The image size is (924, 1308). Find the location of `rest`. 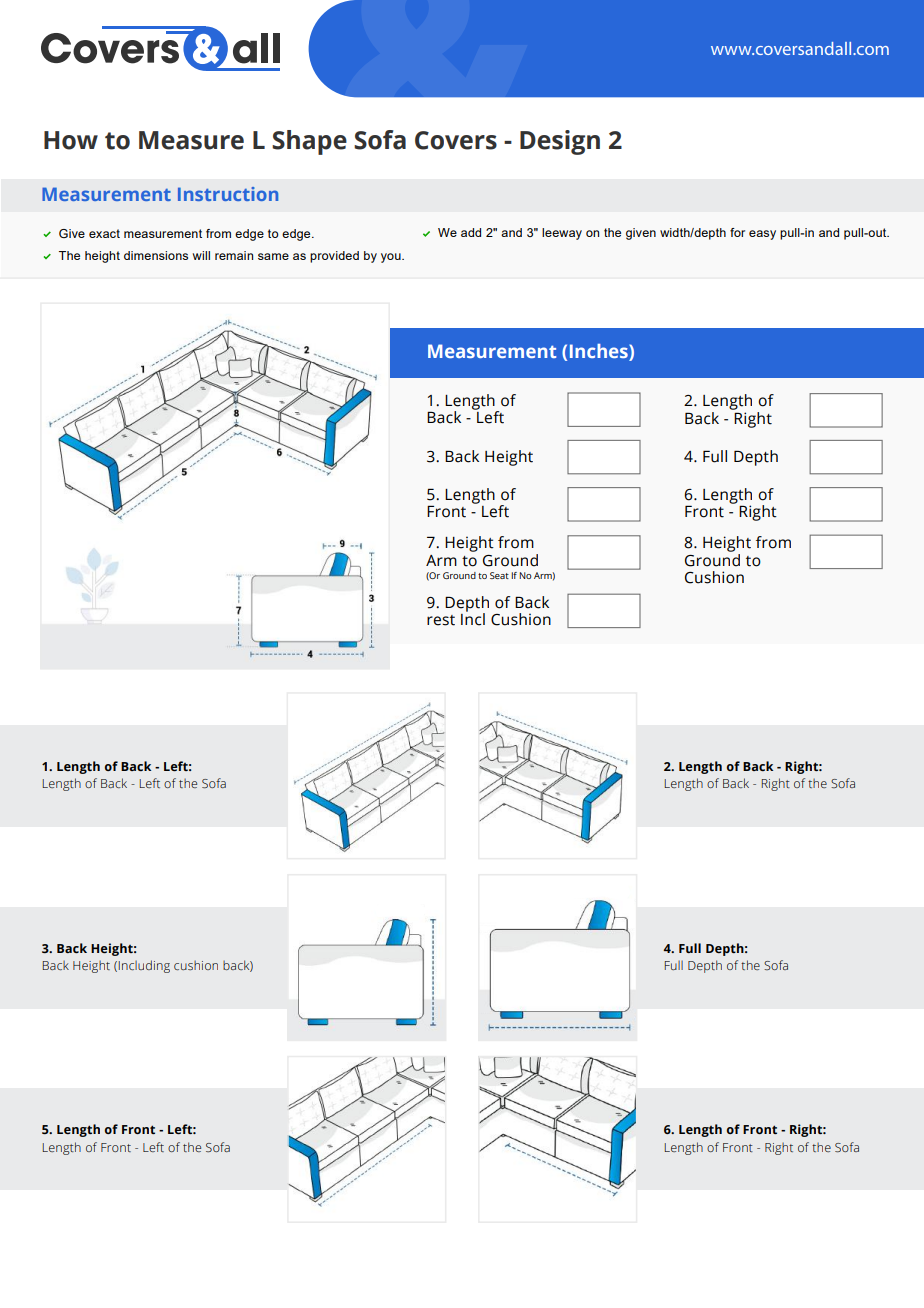

rest is located at coordinates (441, 620).
